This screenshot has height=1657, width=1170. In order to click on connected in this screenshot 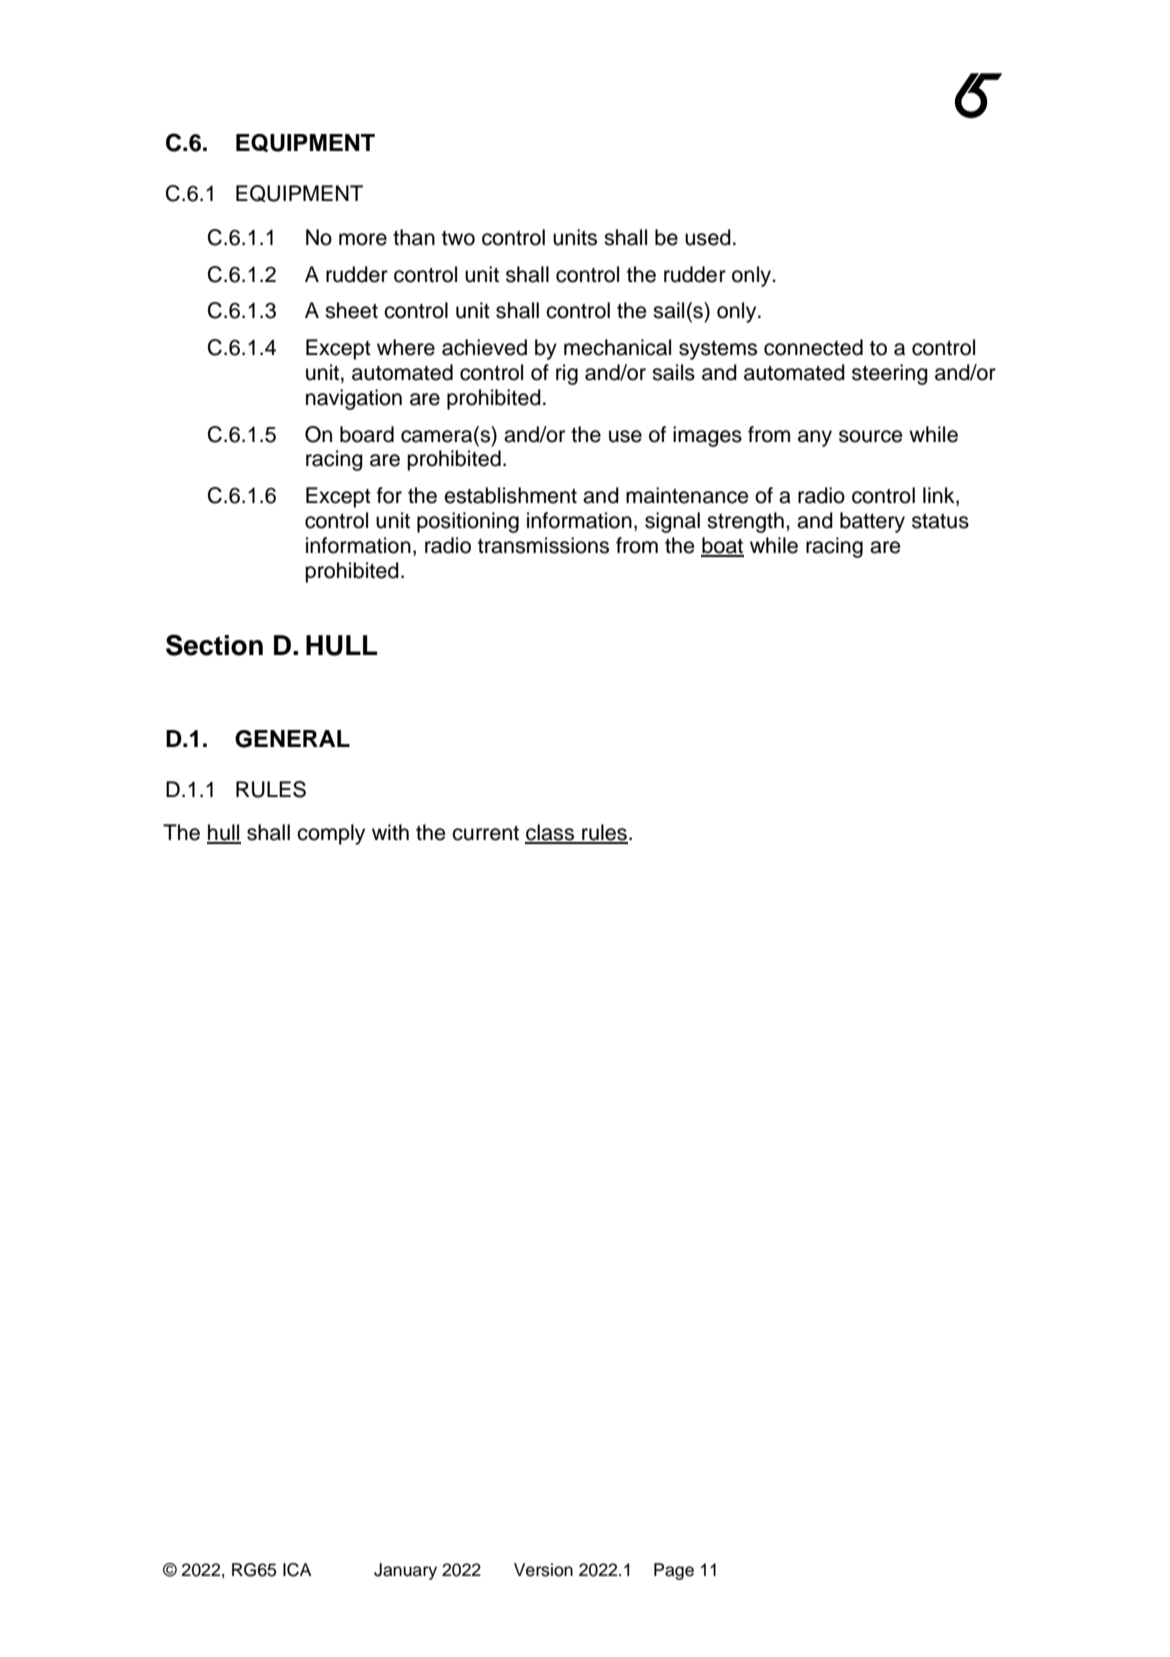, I will do `click(813, 347)`.
